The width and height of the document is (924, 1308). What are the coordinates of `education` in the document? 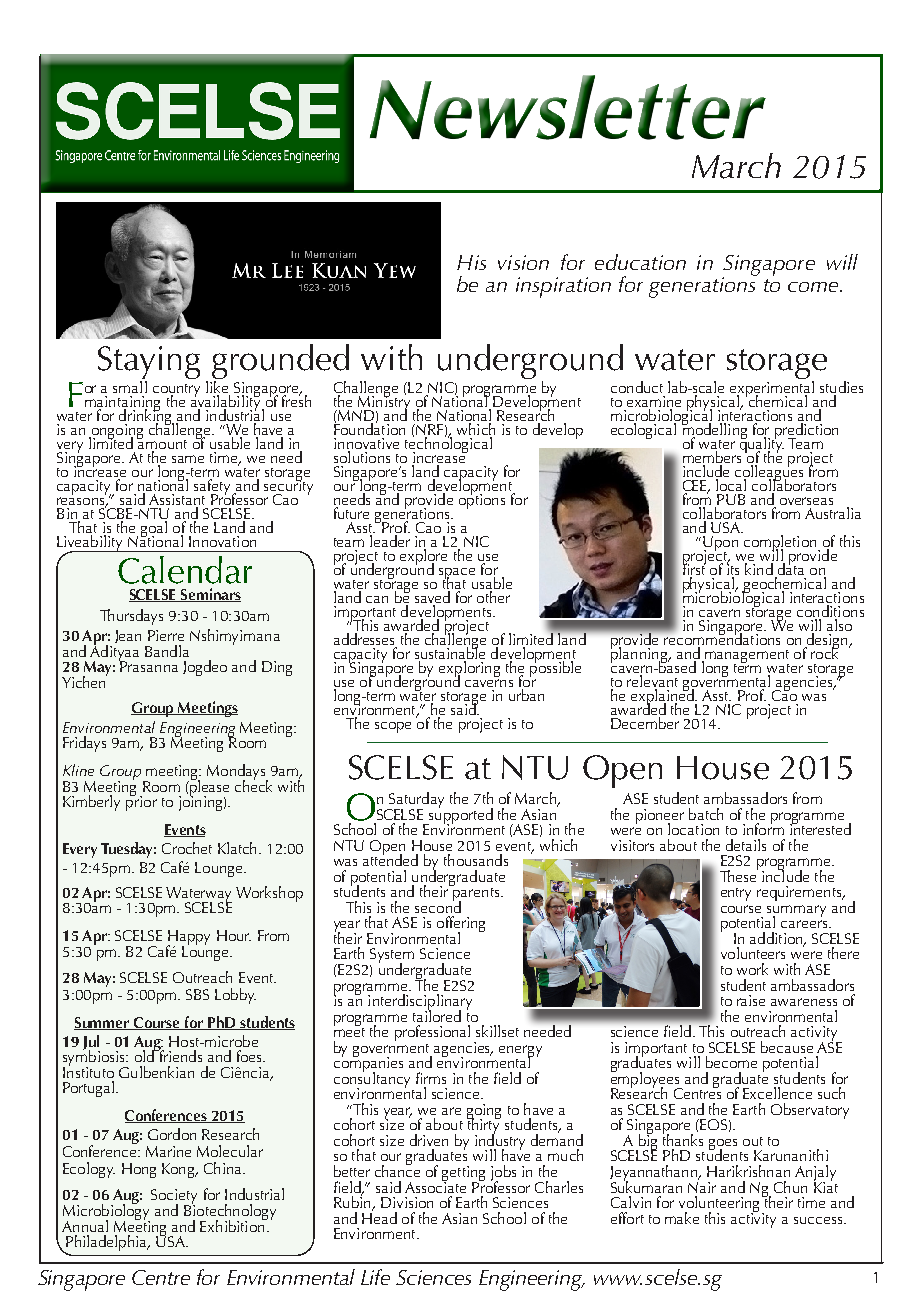 It's located at (640, 262).
